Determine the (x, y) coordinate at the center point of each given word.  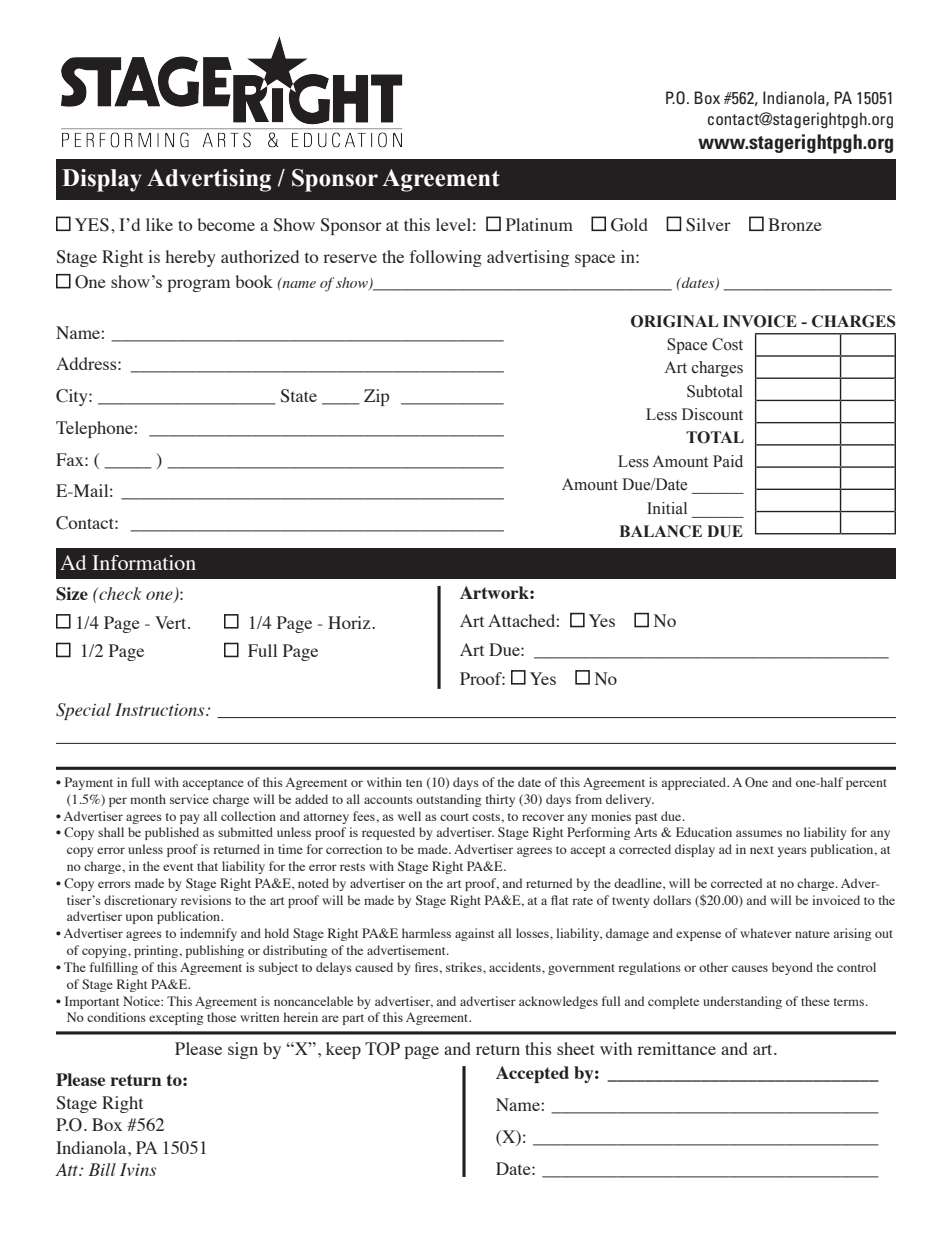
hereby (190, 258)
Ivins (138, 1169)
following (446, 258)
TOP (382, 1049)
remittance (676, 1048)
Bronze (795, 224)
